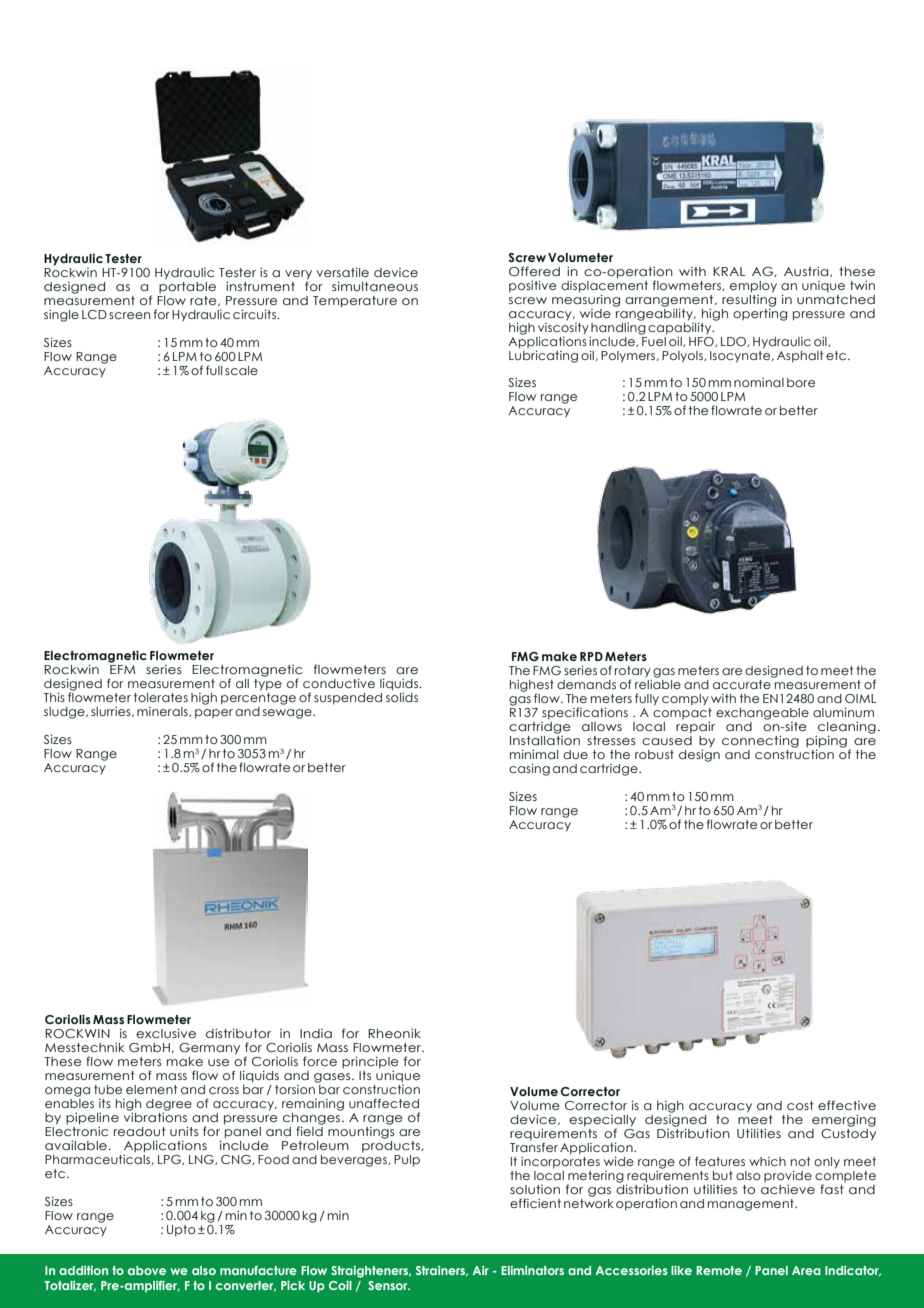 Image resolution: width=924 pixels, height=1308 pixels. What do you see at coordinates (370, 1062) in the page?
I see `principle` at bounding box center [370, 1062].
